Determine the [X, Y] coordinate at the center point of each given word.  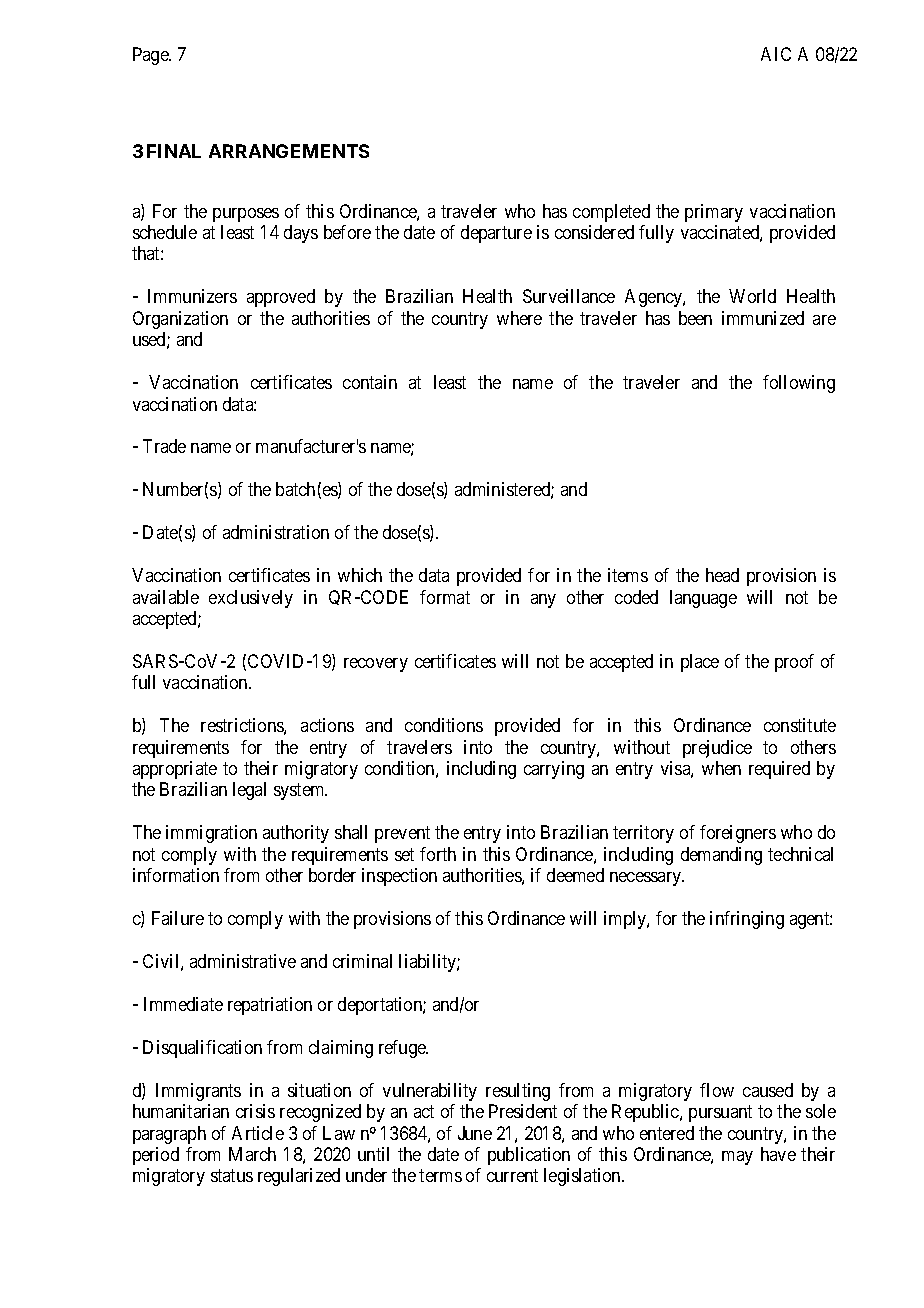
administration [276, 532]
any [543, 601]
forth [438, 854]
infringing [747, 920]
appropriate [175, 770]
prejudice [717, 749]
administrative [243, 961]
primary [714, 213]
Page [151, 56]
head [722, 575]
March [252, 1154]
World [752, 296]
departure [496, 234]
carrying [554, 770]
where [519, 318]
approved [281, 298]
